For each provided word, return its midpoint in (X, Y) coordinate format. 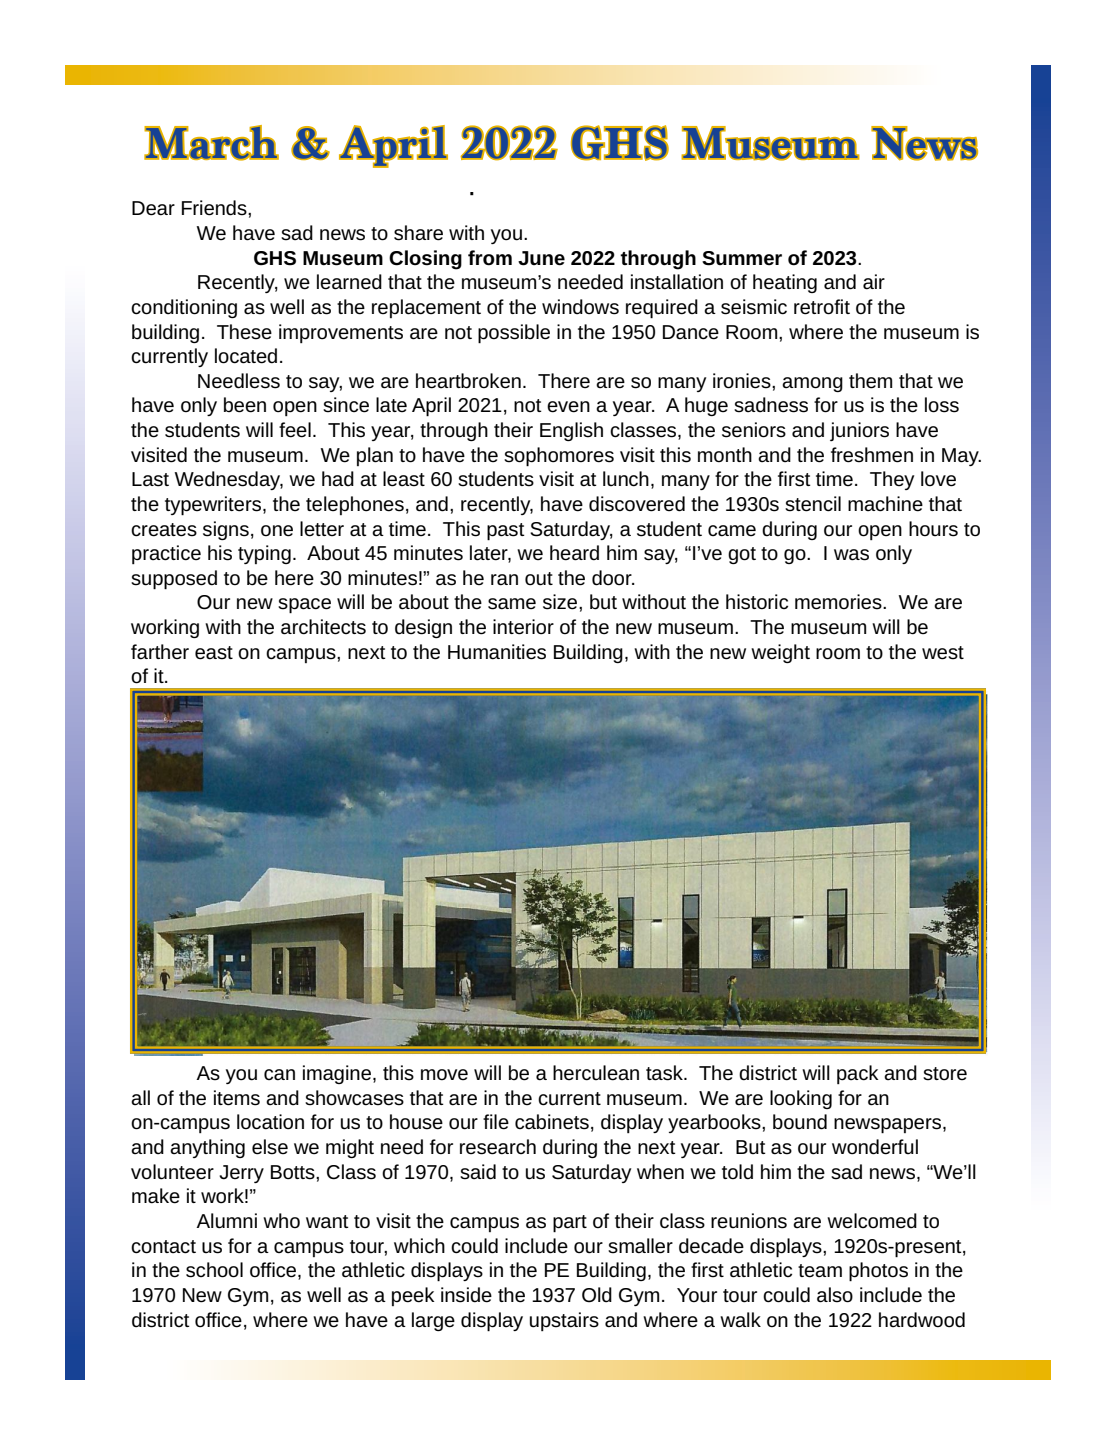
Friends (215, 208)
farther (160, 652)
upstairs (564, 1321)
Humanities (497, 652)
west (943, 653)
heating (785, 283)
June (541, 258)
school (214, 1270)
